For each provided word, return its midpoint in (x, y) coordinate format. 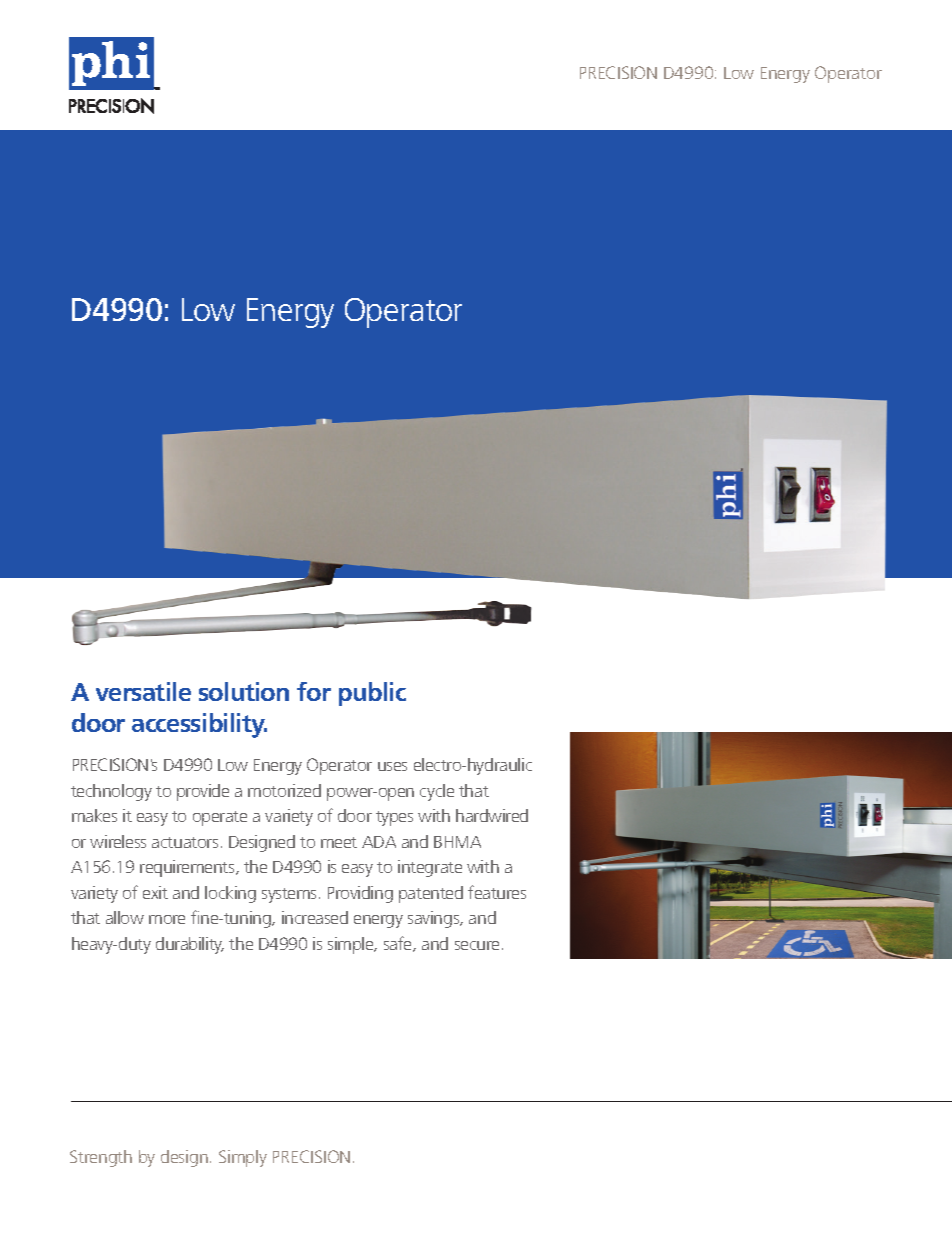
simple (352, 945)
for (314, 691)
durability (190, 945)
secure (477, 945)
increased (315, 917)
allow (125, 917)
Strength (101, 1158)
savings (435, 919)
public (372, 694)
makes (94, 815)
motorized (284, 790)
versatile (143, 691)
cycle (437, 792)
